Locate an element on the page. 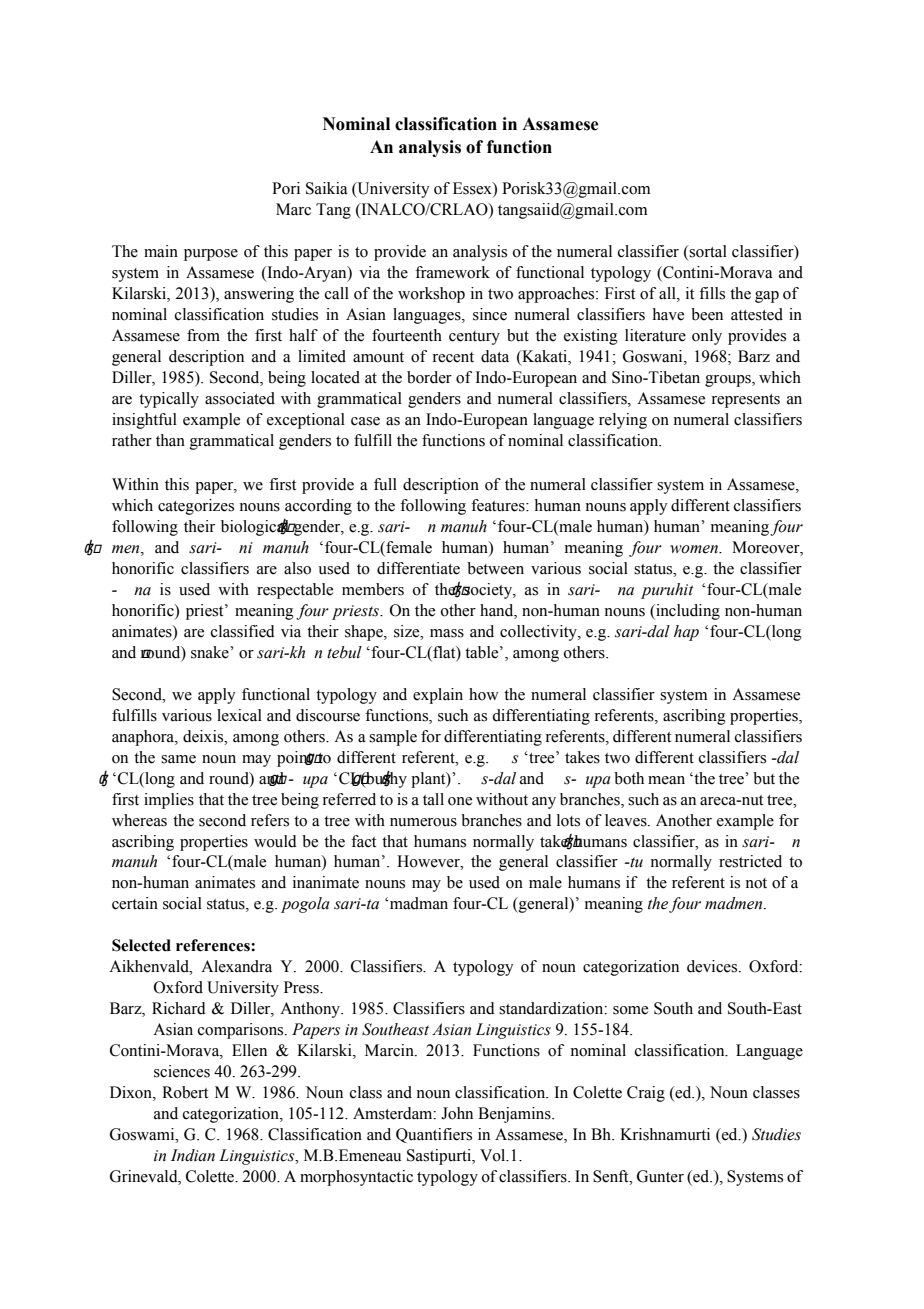 This page has width=924, height=1309. women is located at coordinates (695, 549).
